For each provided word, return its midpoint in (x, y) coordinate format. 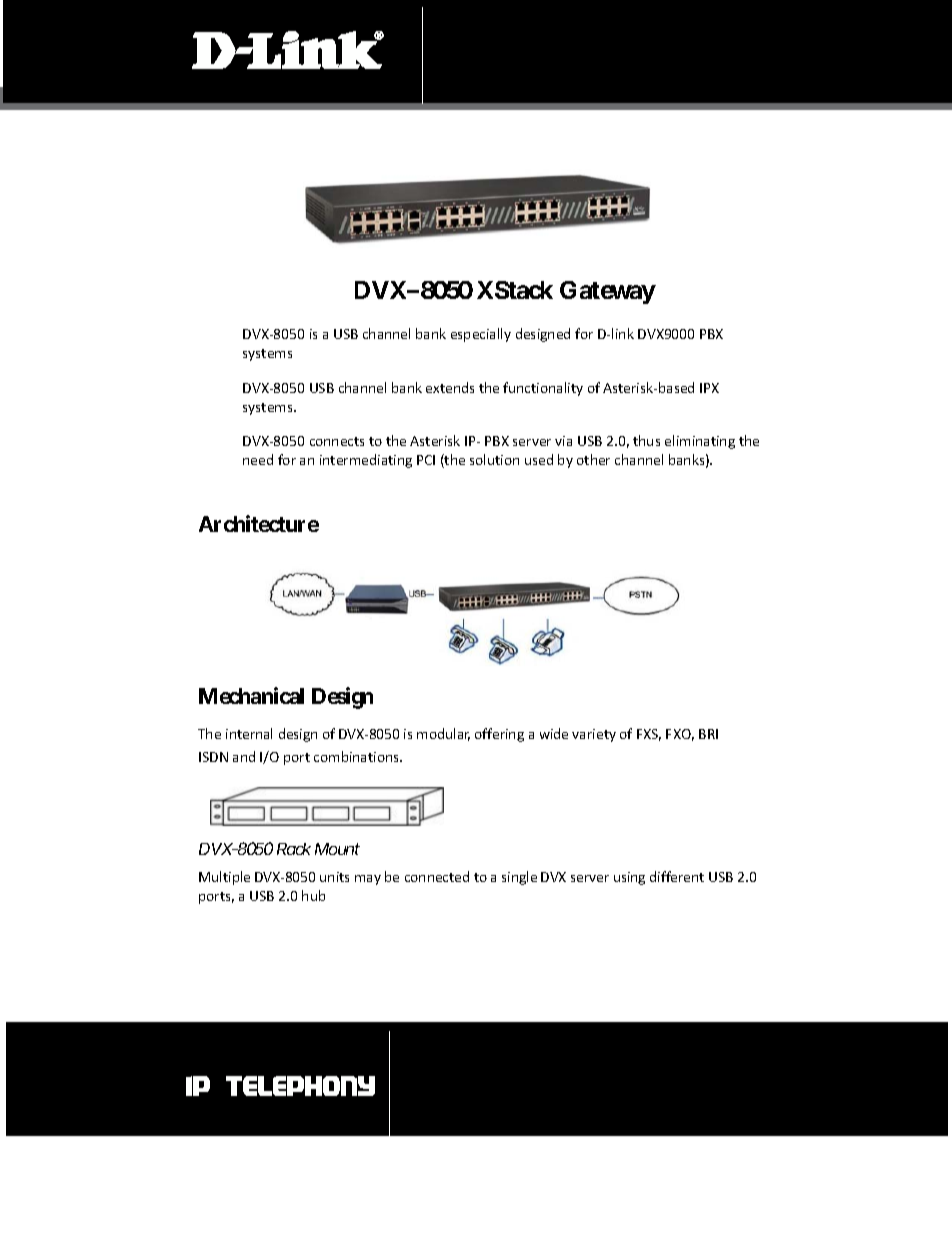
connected (437, 876)
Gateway (608, 292)
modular (443, 734)
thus (646, 440)
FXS (649, 735)
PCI (426, 460)
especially (481, 335)
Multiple (224, 878)
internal (249, 733)
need (258, 459)
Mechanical (251, 695)
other (593, 459)
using (629, 878)
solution (494, 459)
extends (450, 387)
